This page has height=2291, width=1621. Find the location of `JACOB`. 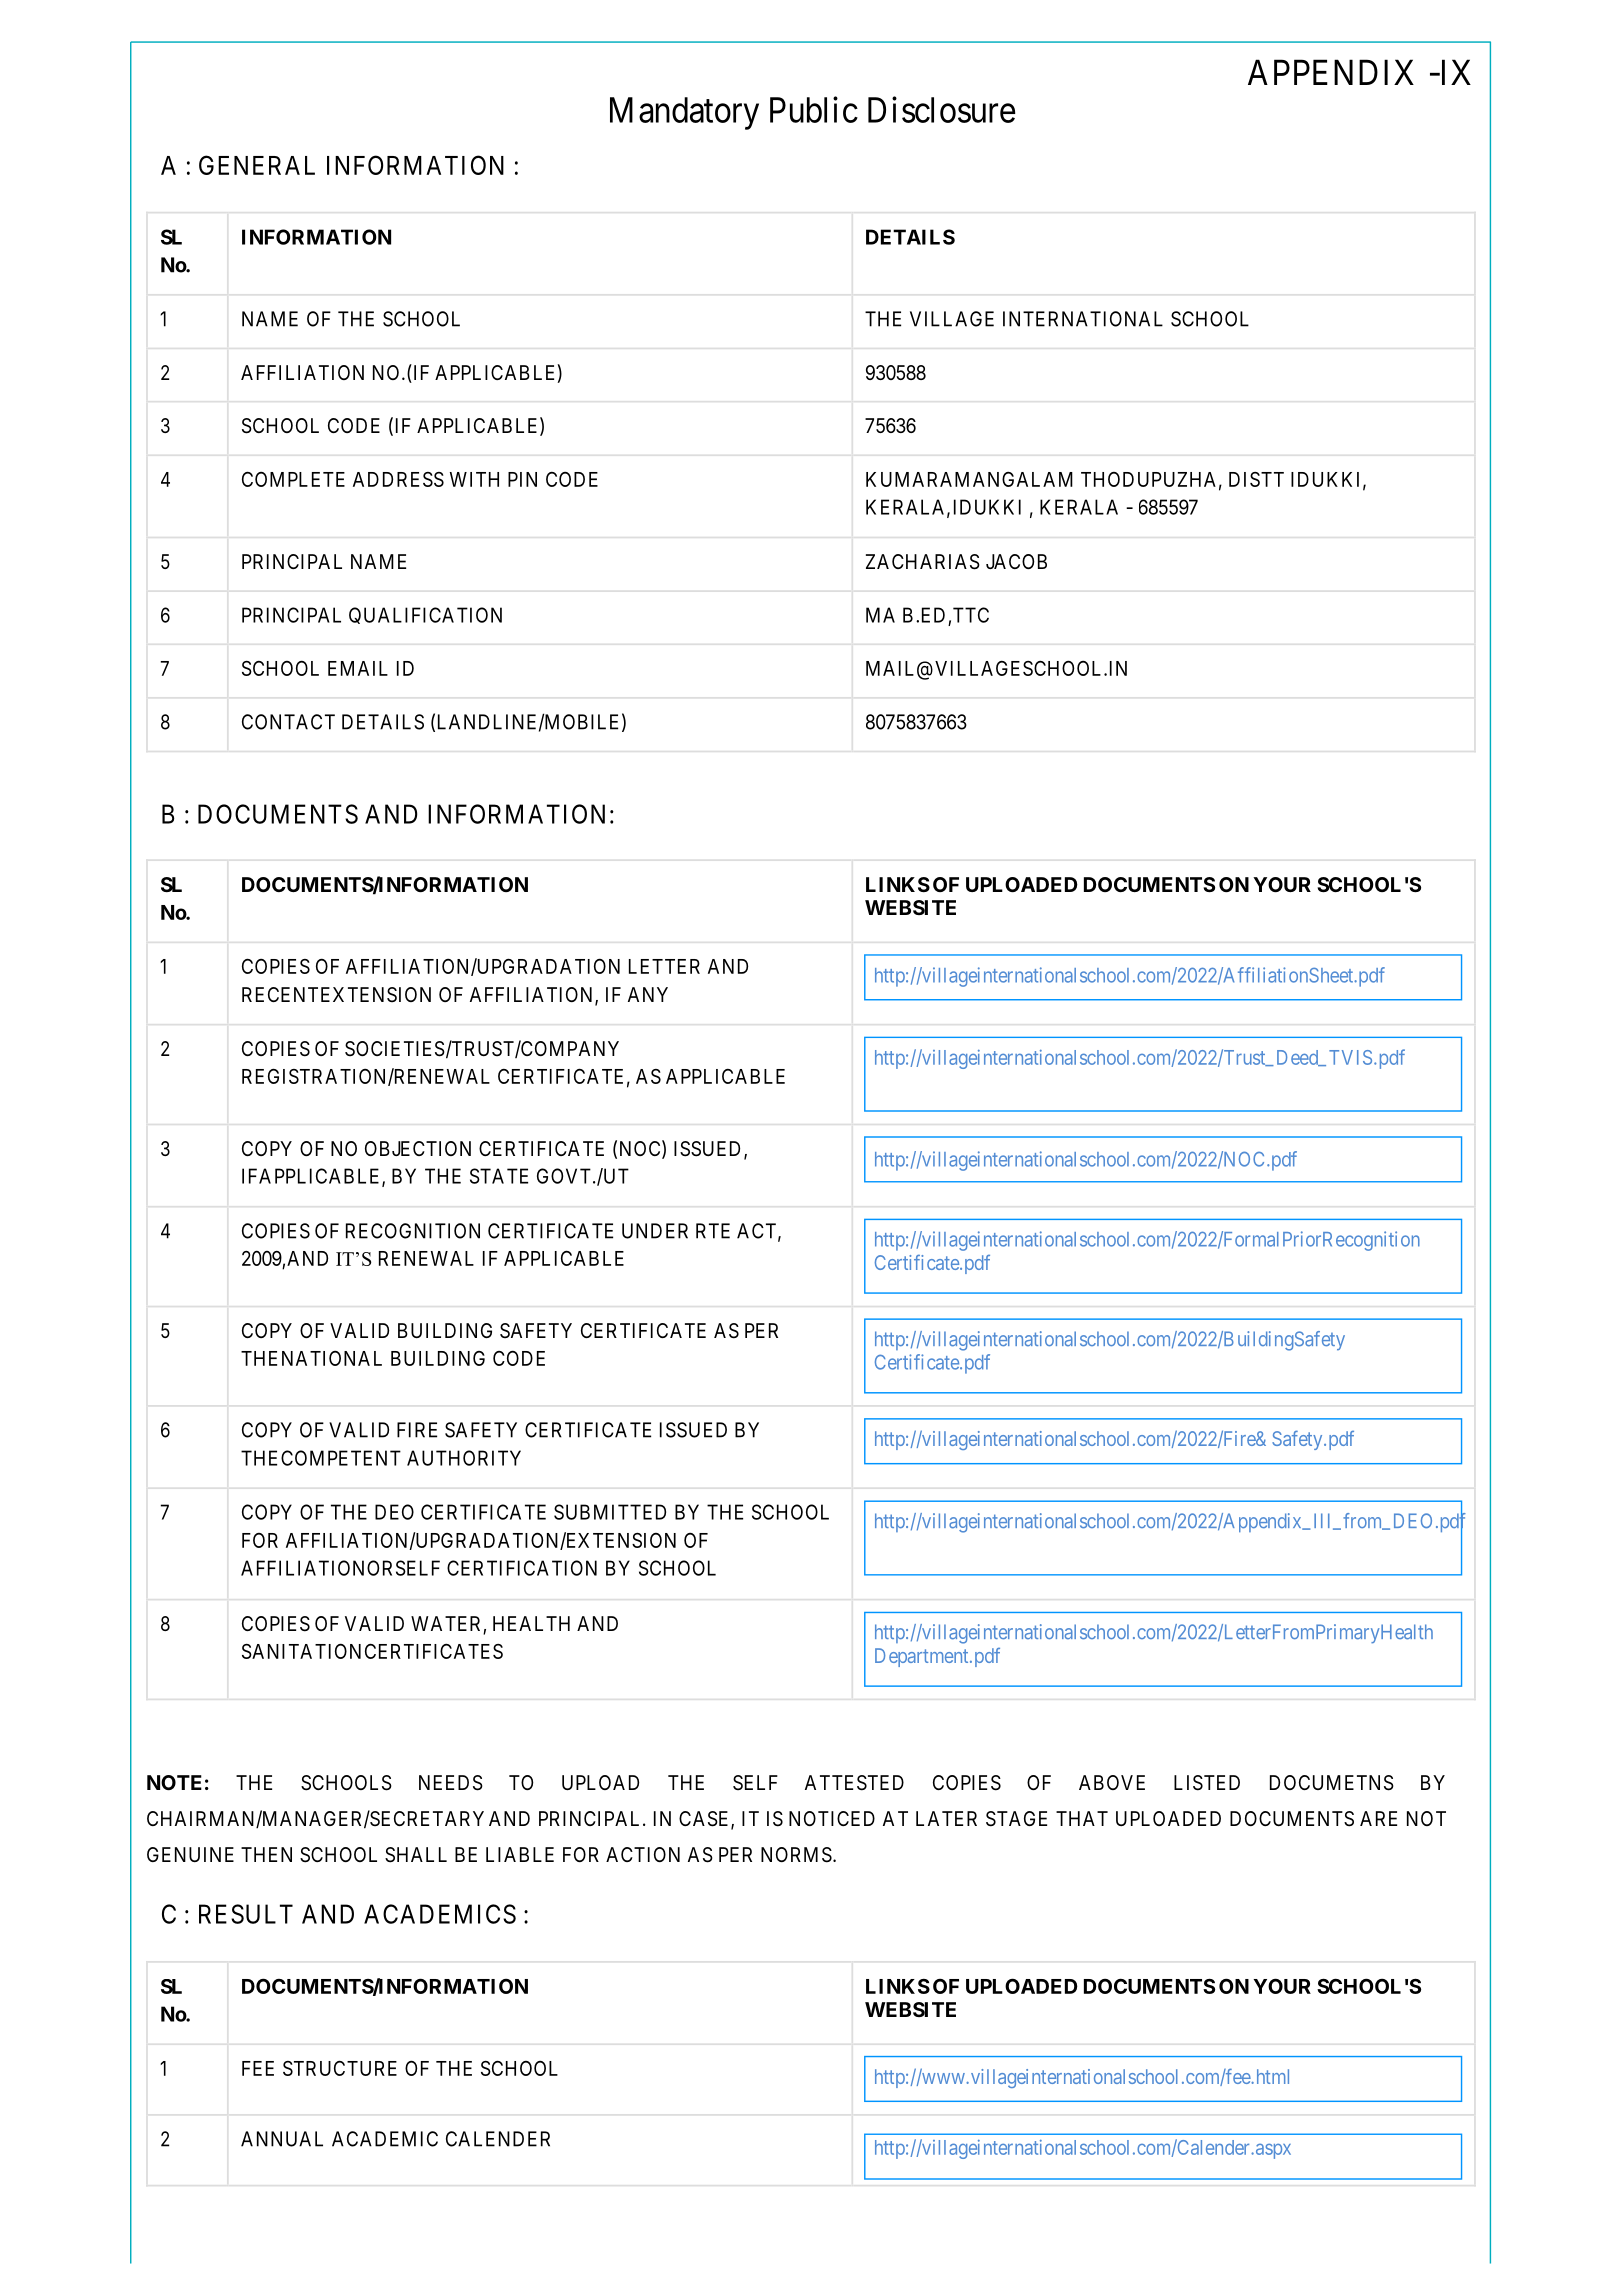

JACOB is located at coordinates (1016, 561).
